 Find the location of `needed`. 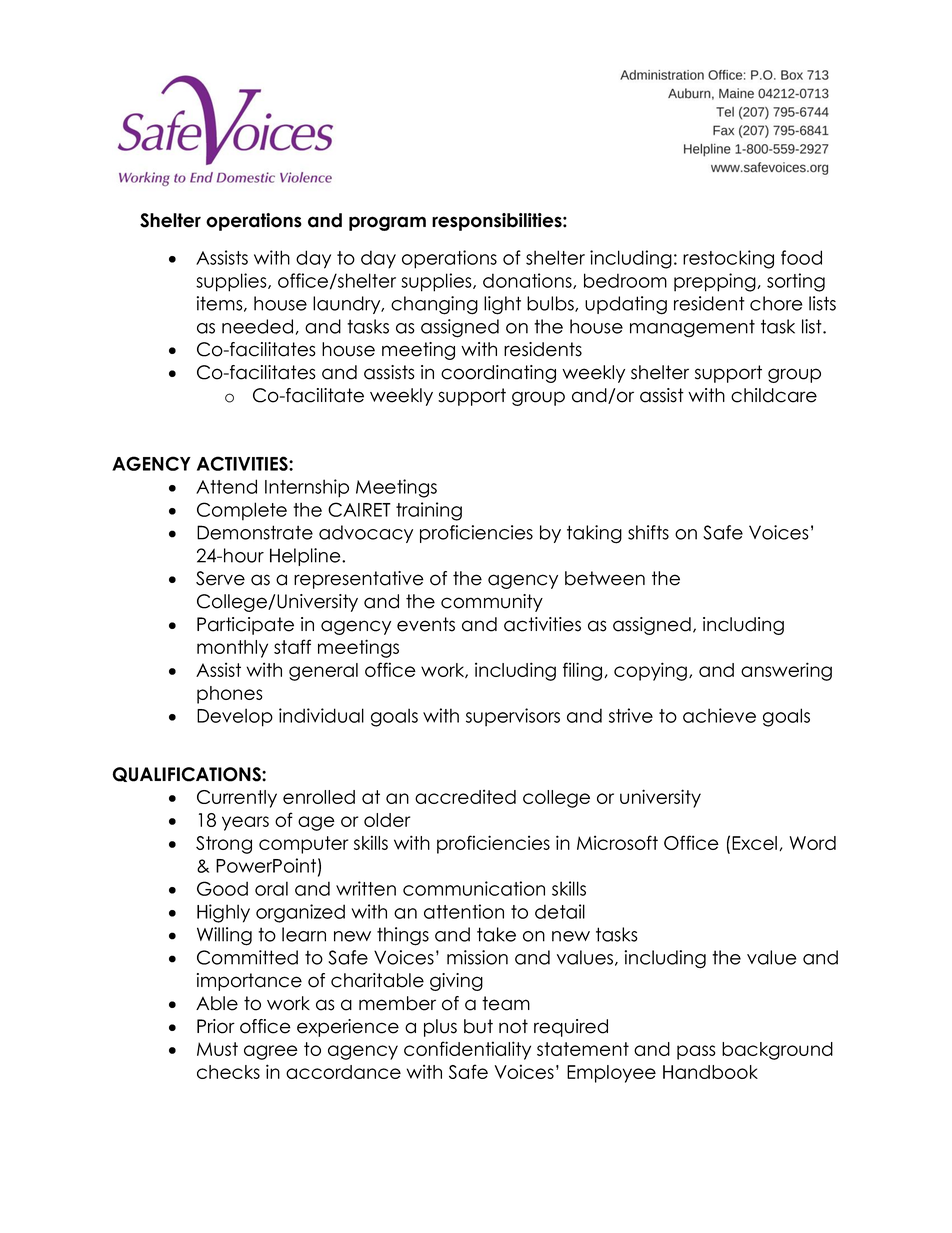

needed is located at coordinates (257, 326).
